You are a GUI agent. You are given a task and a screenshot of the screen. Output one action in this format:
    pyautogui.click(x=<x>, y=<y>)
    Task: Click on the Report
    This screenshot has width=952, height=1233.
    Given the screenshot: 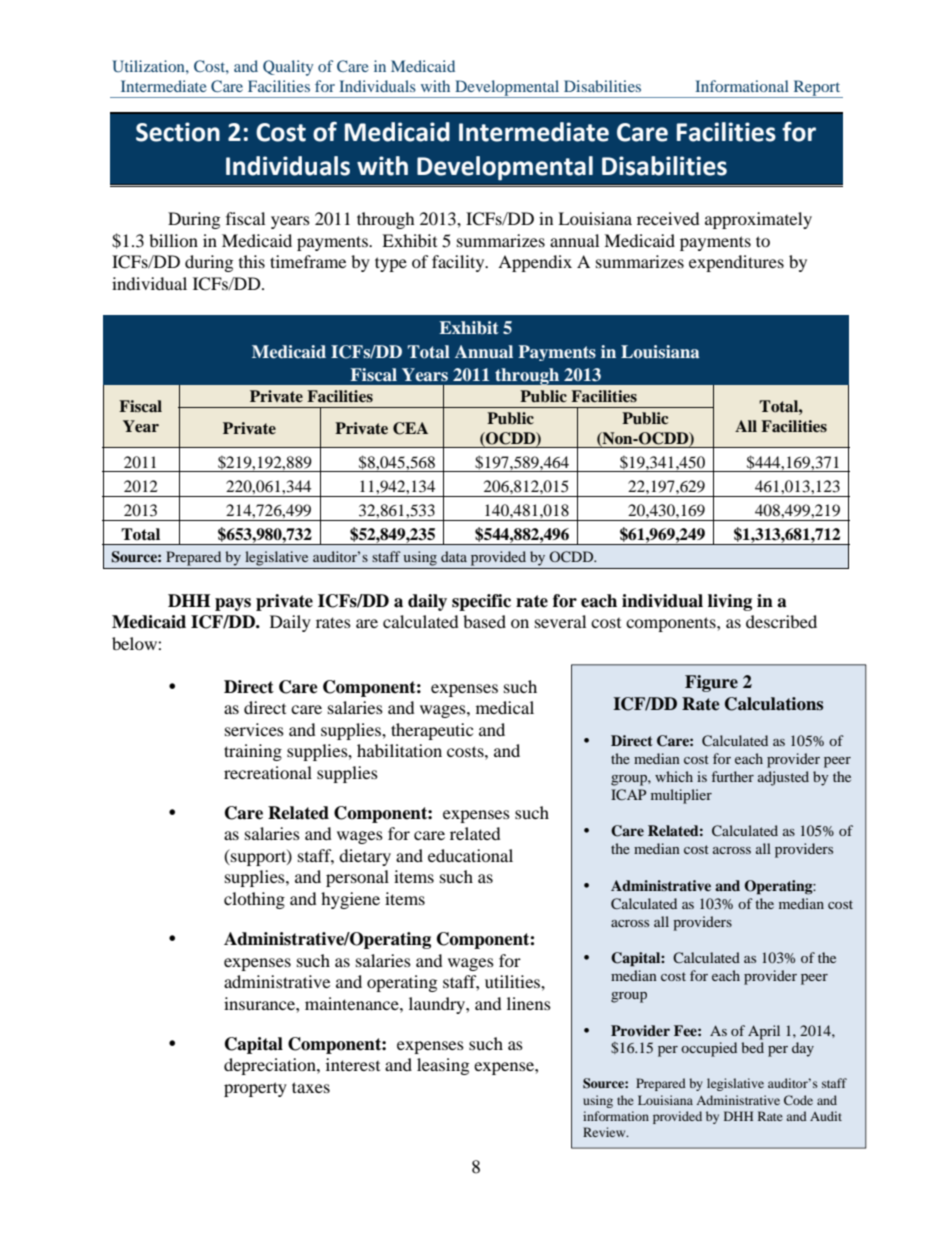 What is the action you would take?
    pyautogui.click(x=817, y=89)
